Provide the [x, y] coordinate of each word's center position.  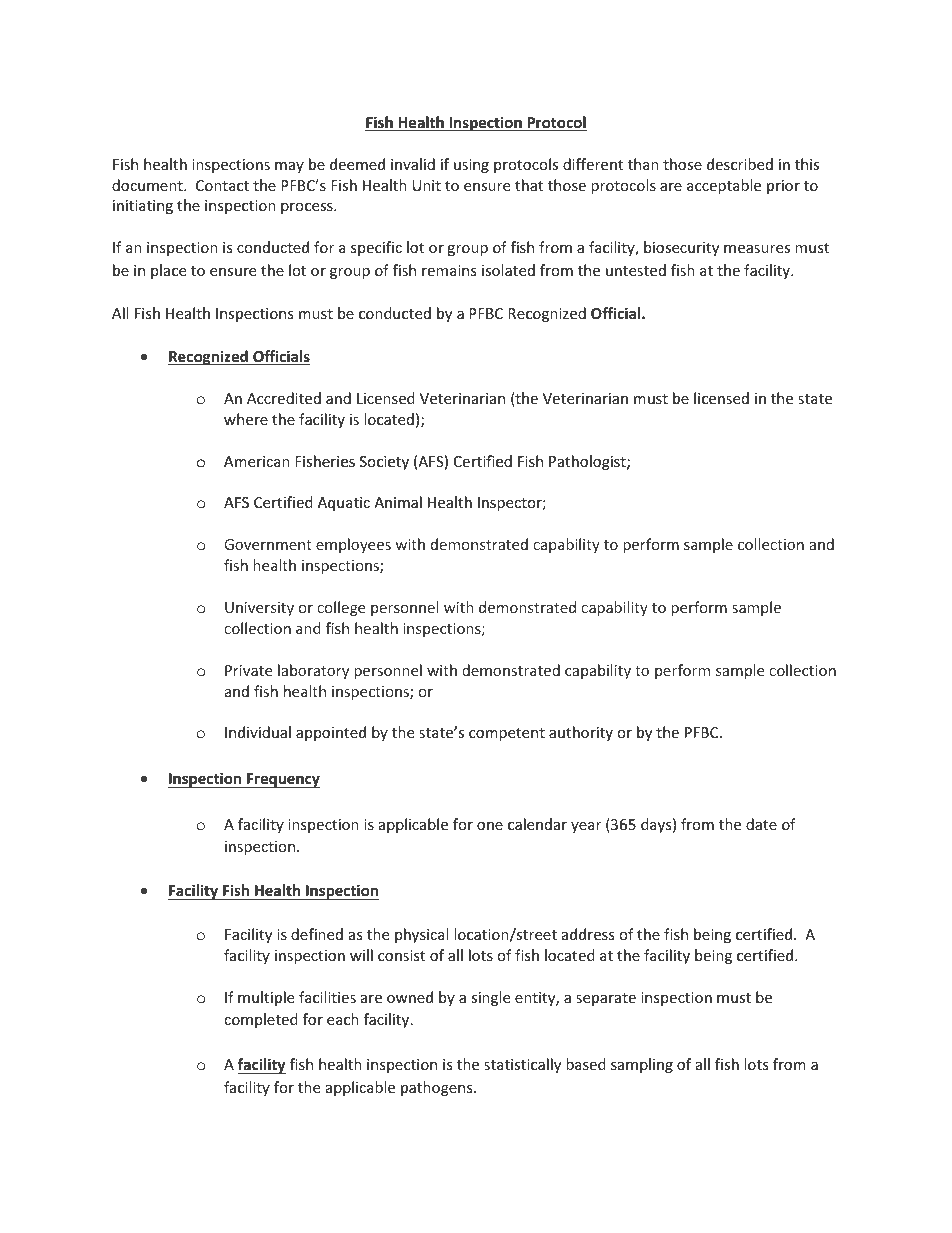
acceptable [724, 186]
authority [581, 733]
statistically [522, 1065]
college [341, 608]
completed [261, 1020]
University [259, 609]
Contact [222, 185]
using [471, 166]
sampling [642, 1065]
